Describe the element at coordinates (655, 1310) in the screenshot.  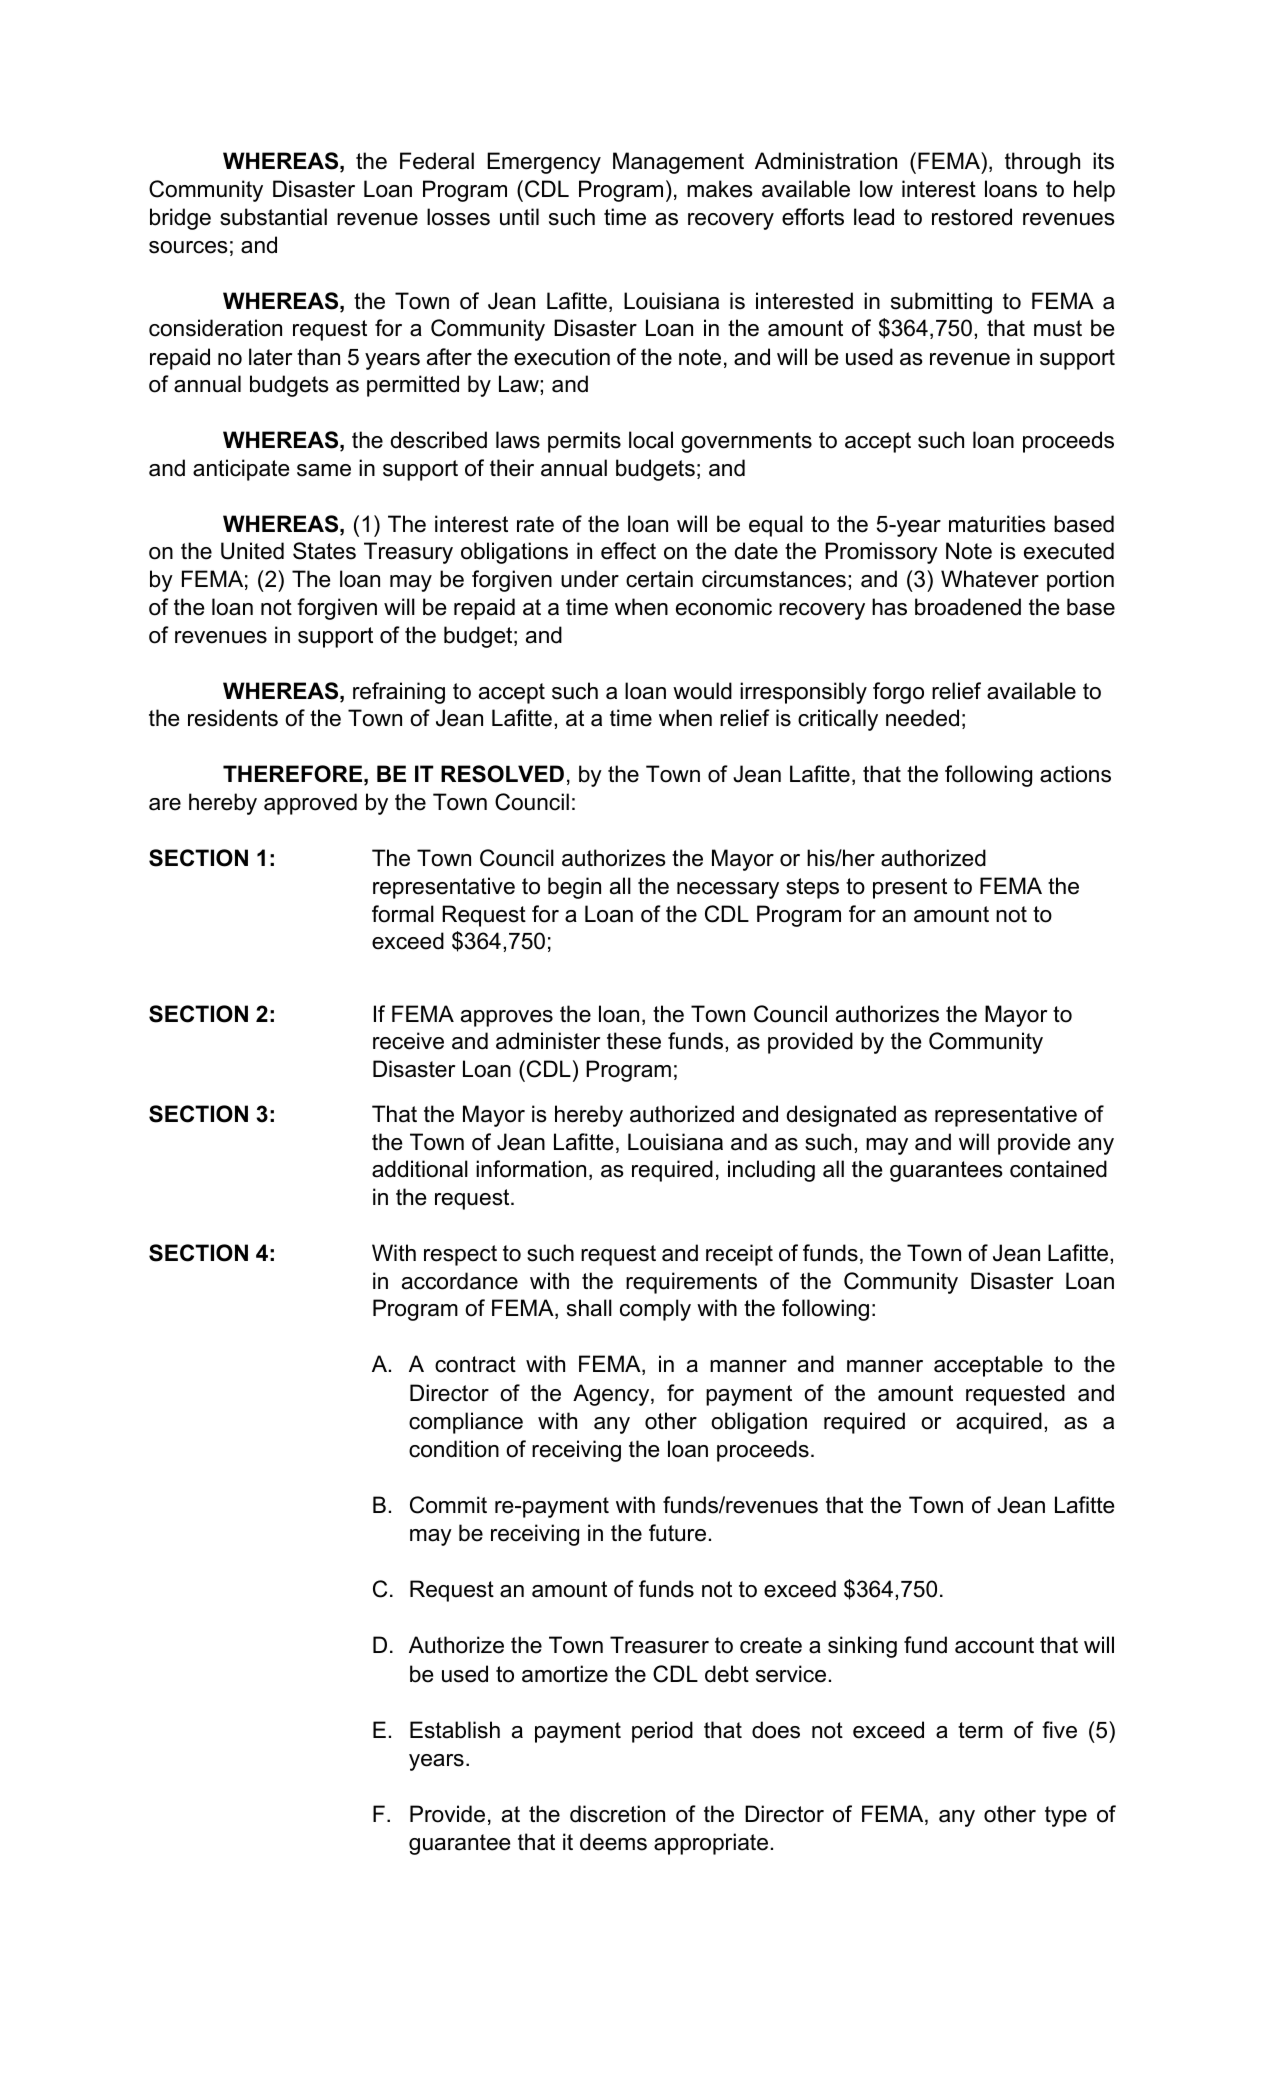
I see `comply` at that location.
